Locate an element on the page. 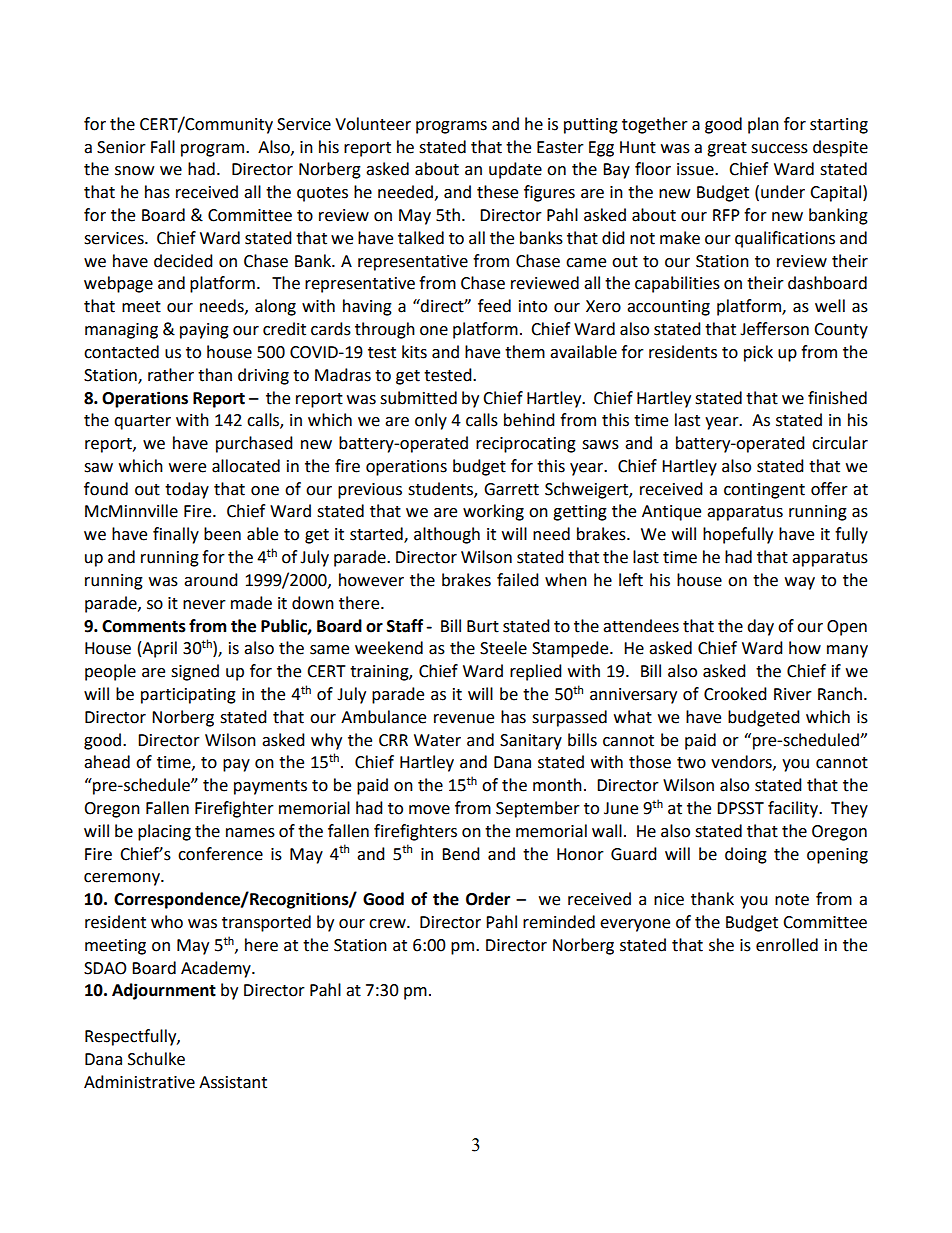 This document has width=952, height=1233. paying is located at coordinates (204, 331).
